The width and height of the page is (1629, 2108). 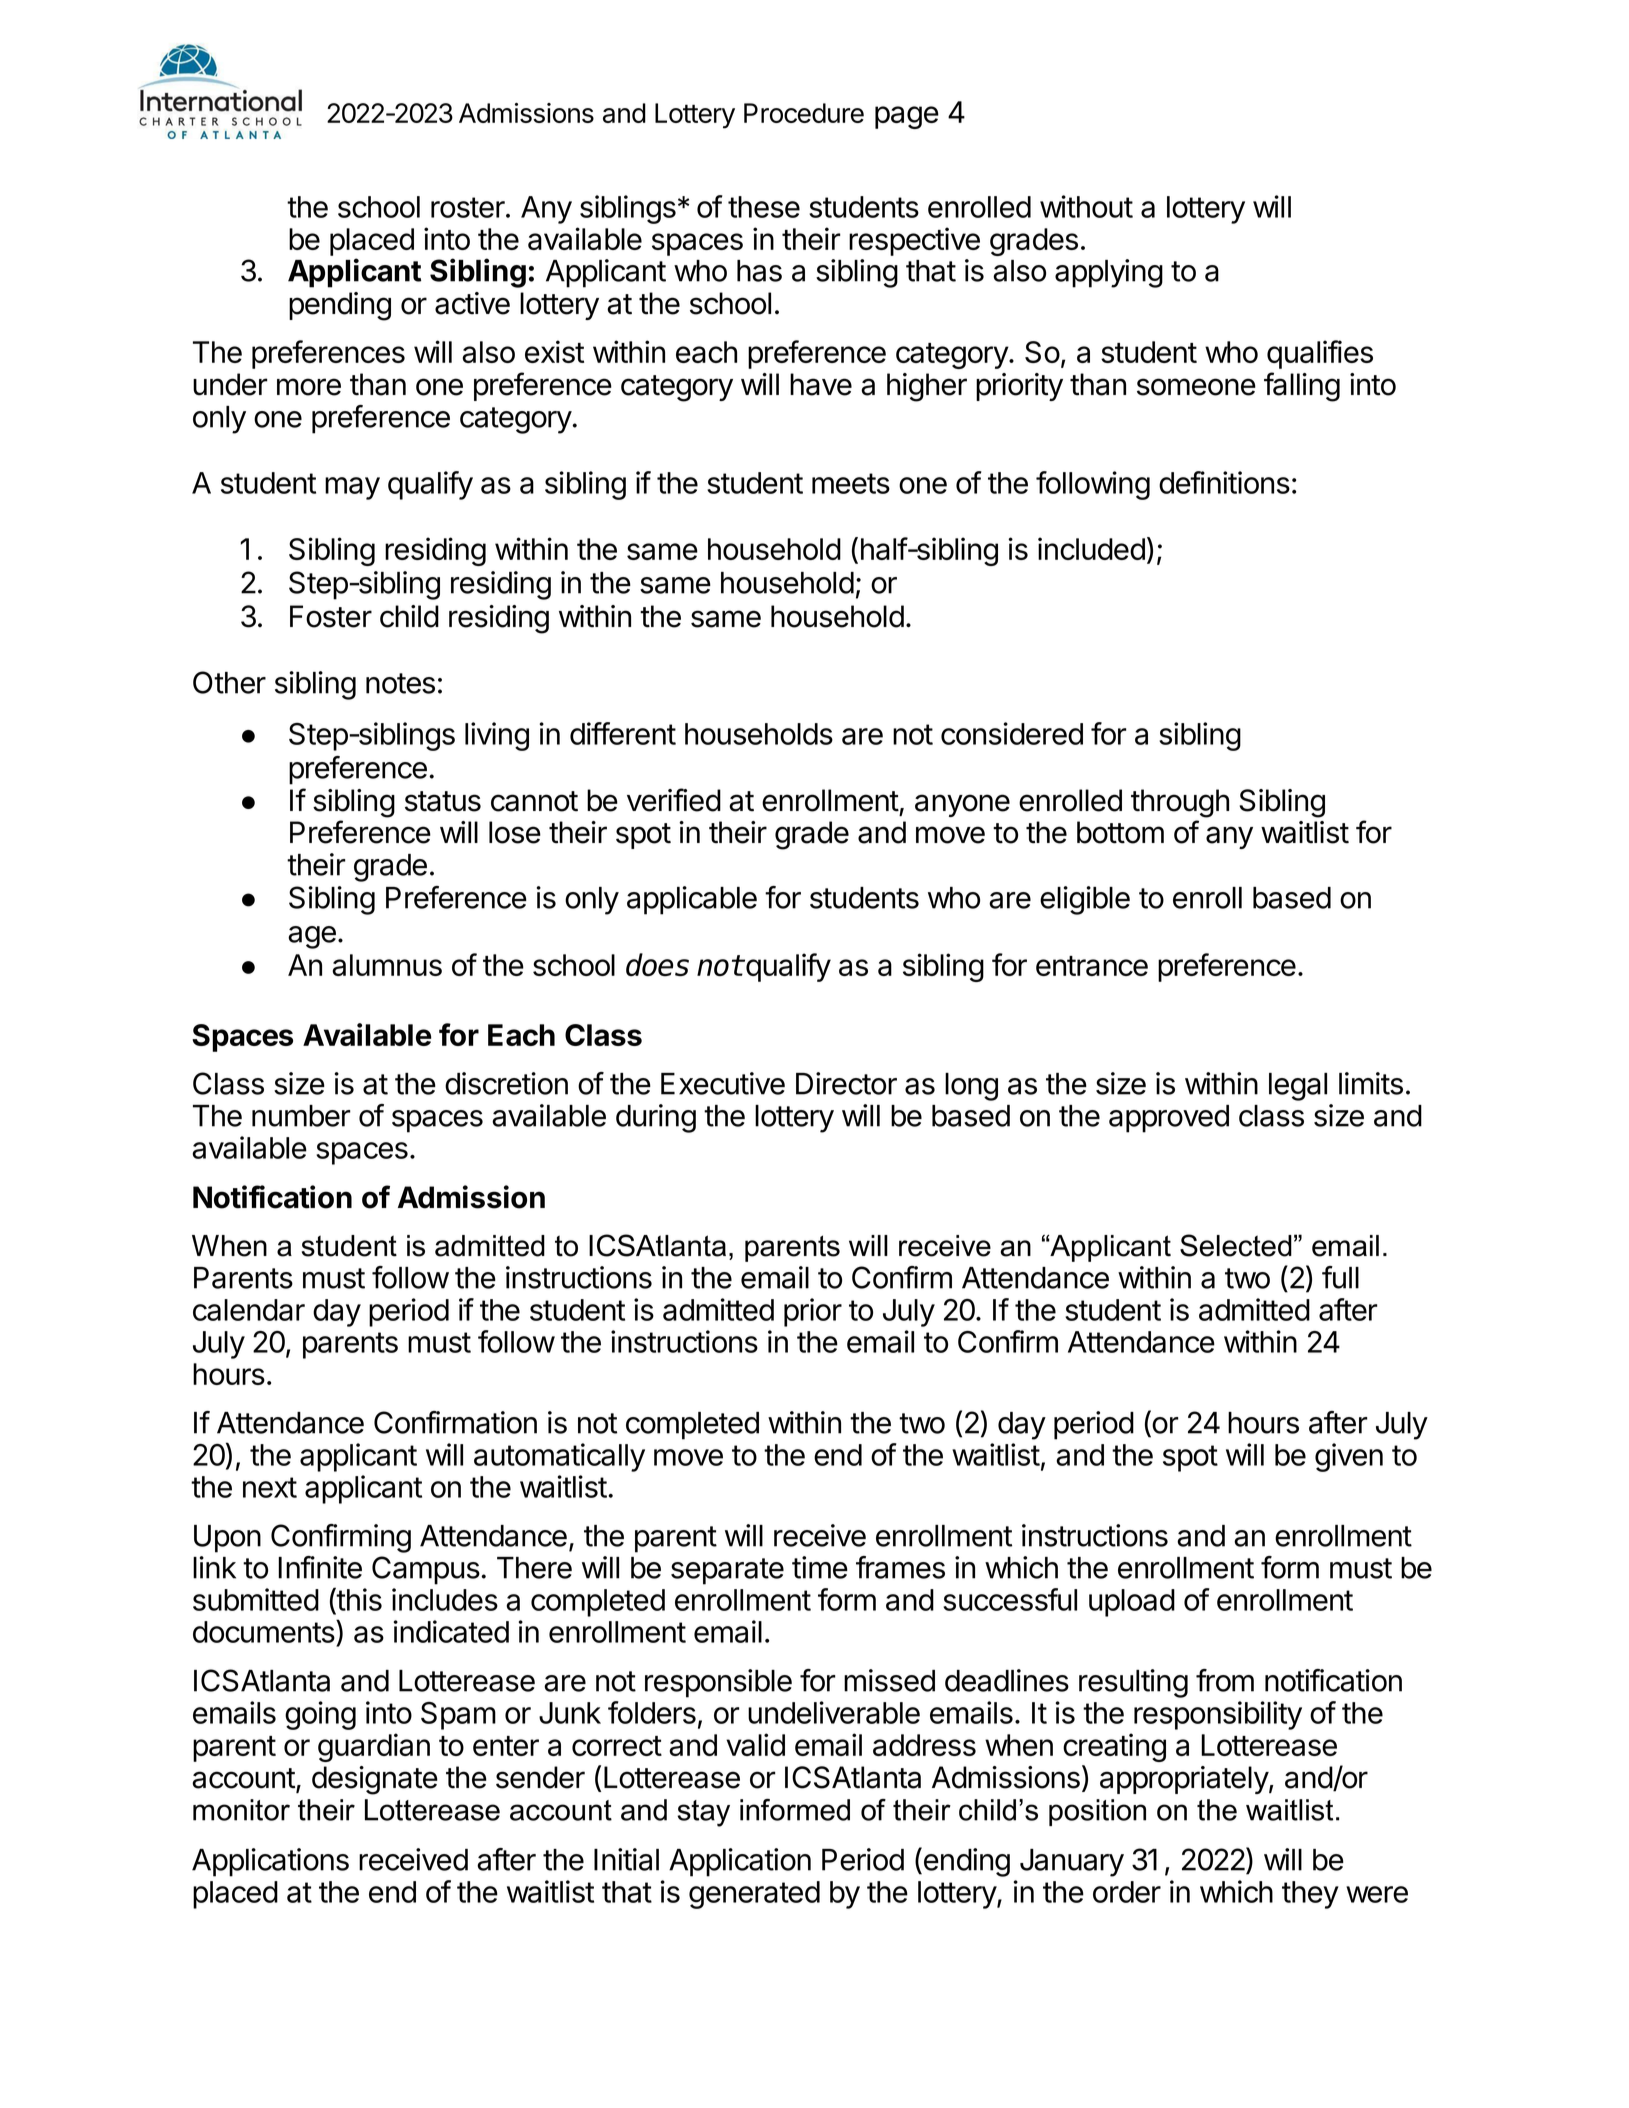 What do you see at coordinates (764, 207) in the page?
I see `these` at bounding box center [764, 207].
